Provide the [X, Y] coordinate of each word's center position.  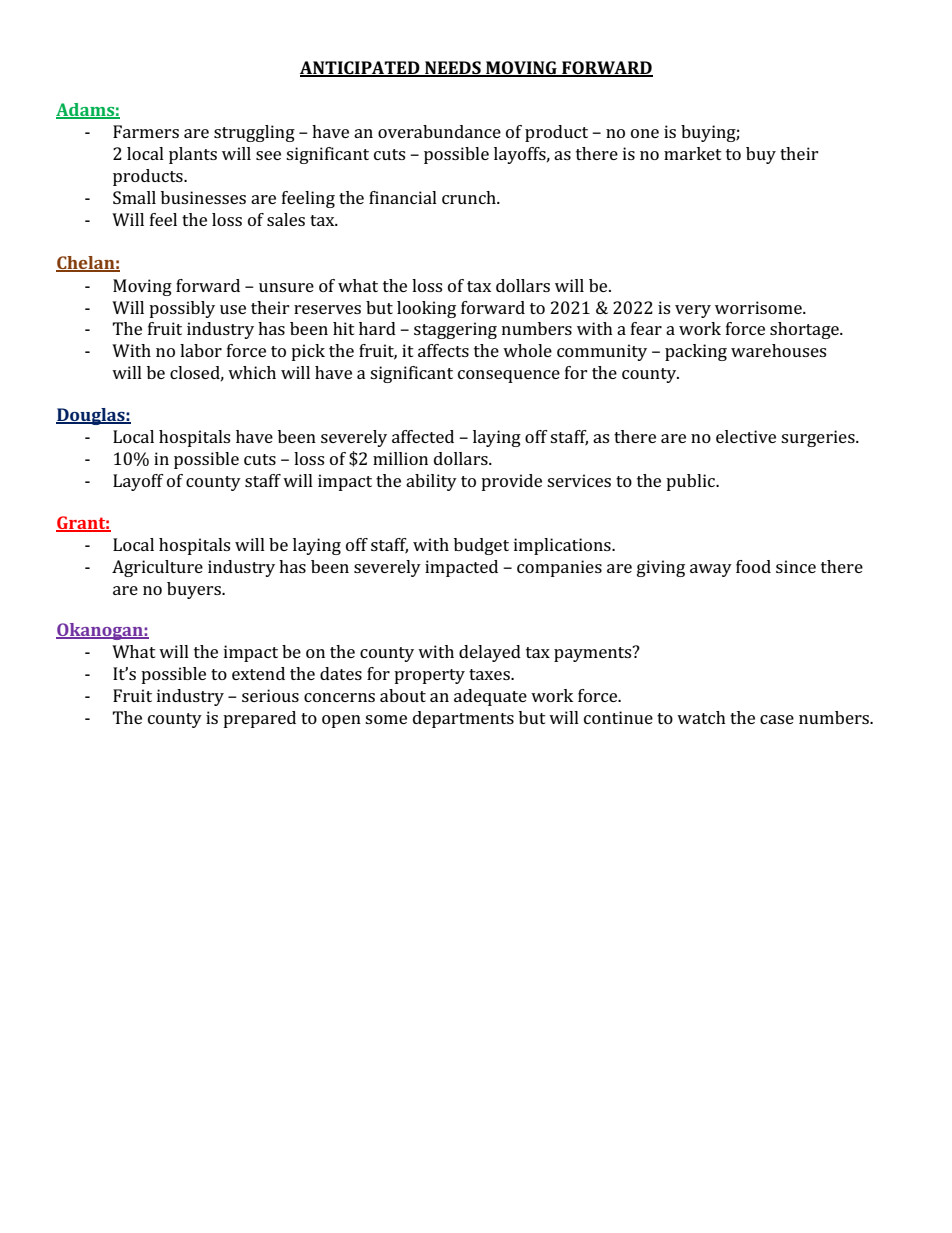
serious [270, 695]
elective [746, 436]
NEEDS [453, 69]
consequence [509, 376]
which [252, 372]
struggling [254, 133]
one [645, 133]
